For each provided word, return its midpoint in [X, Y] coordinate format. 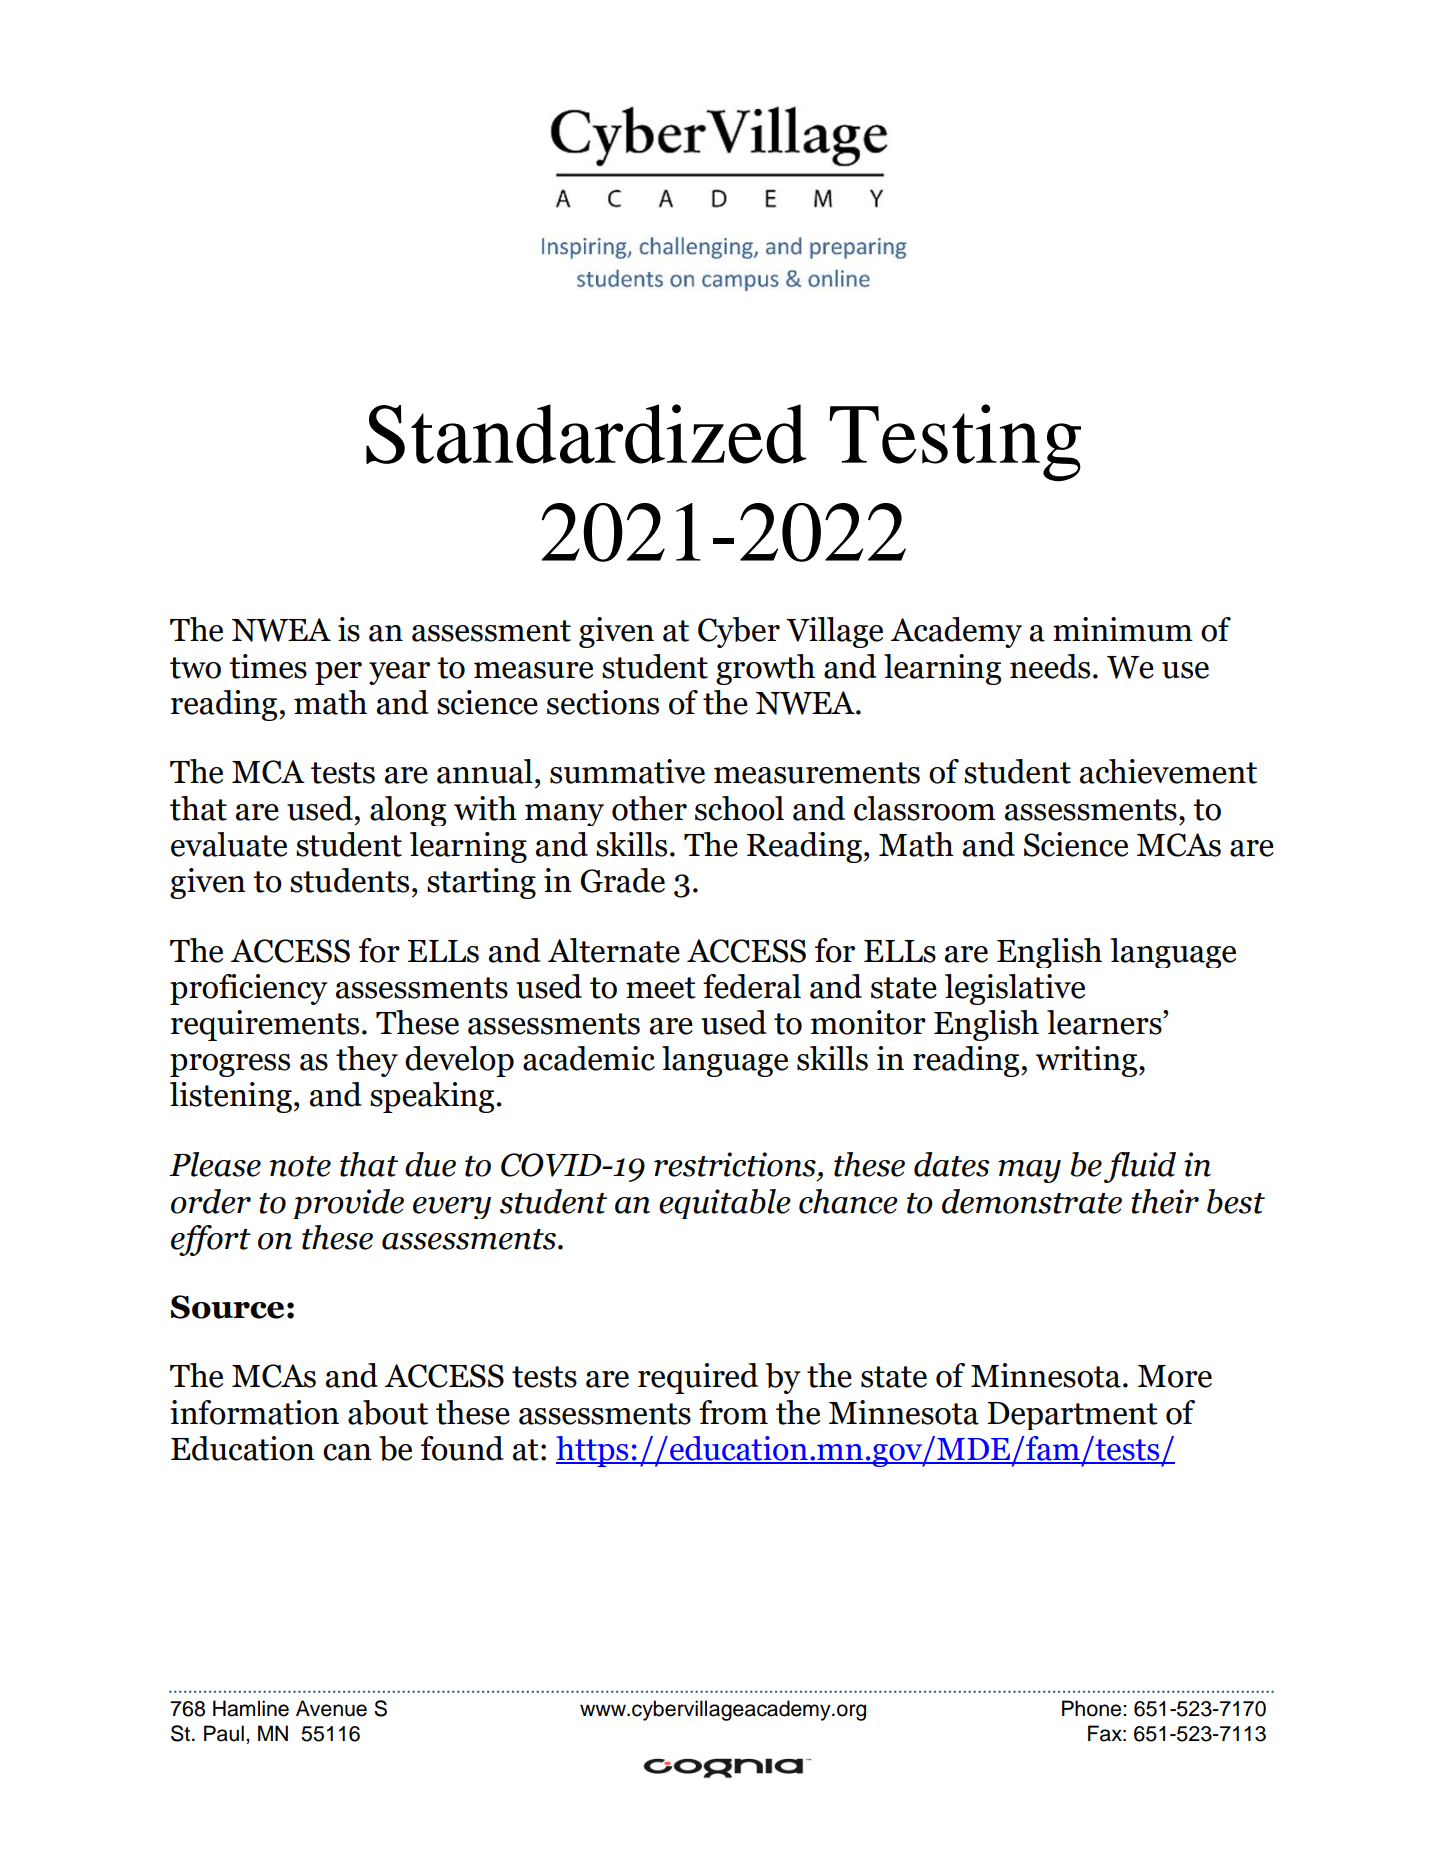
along [408, 811]
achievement [1168, 771]
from [733, 1412]
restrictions [735, 1164]
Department [1072, 1416]
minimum [1123, 629]
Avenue [331, 1708]
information [254, 1412]
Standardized [586, 434]
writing [1088, 1061]
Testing [955, 442]
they [367, 1061]
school [739, 808]
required [698, 1378]
